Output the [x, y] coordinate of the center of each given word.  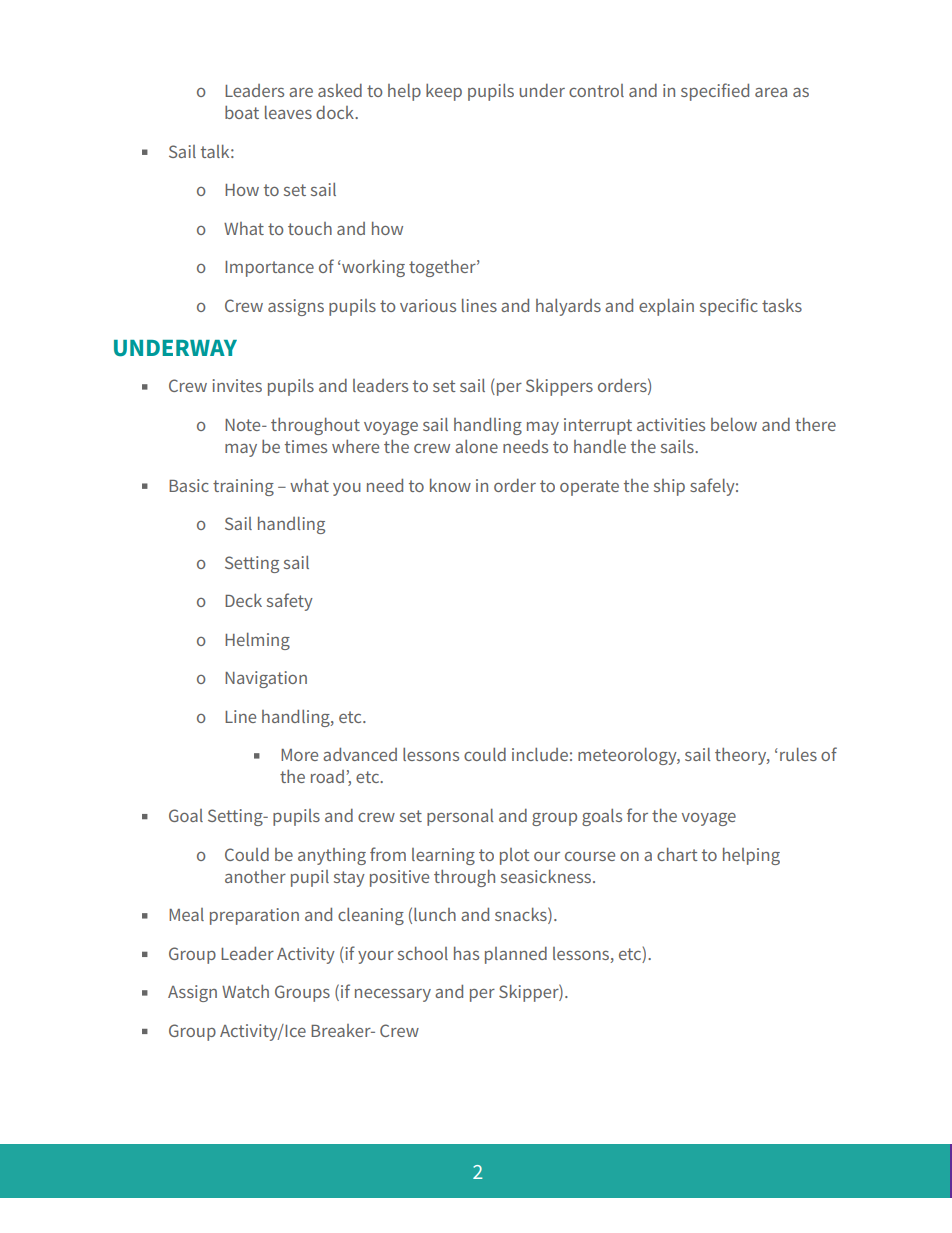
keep [444, 92]
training [243, 487]
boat [242, 112]
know [450, 485]
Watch [245, 991]
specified [715, 92]
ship [669, 487]
